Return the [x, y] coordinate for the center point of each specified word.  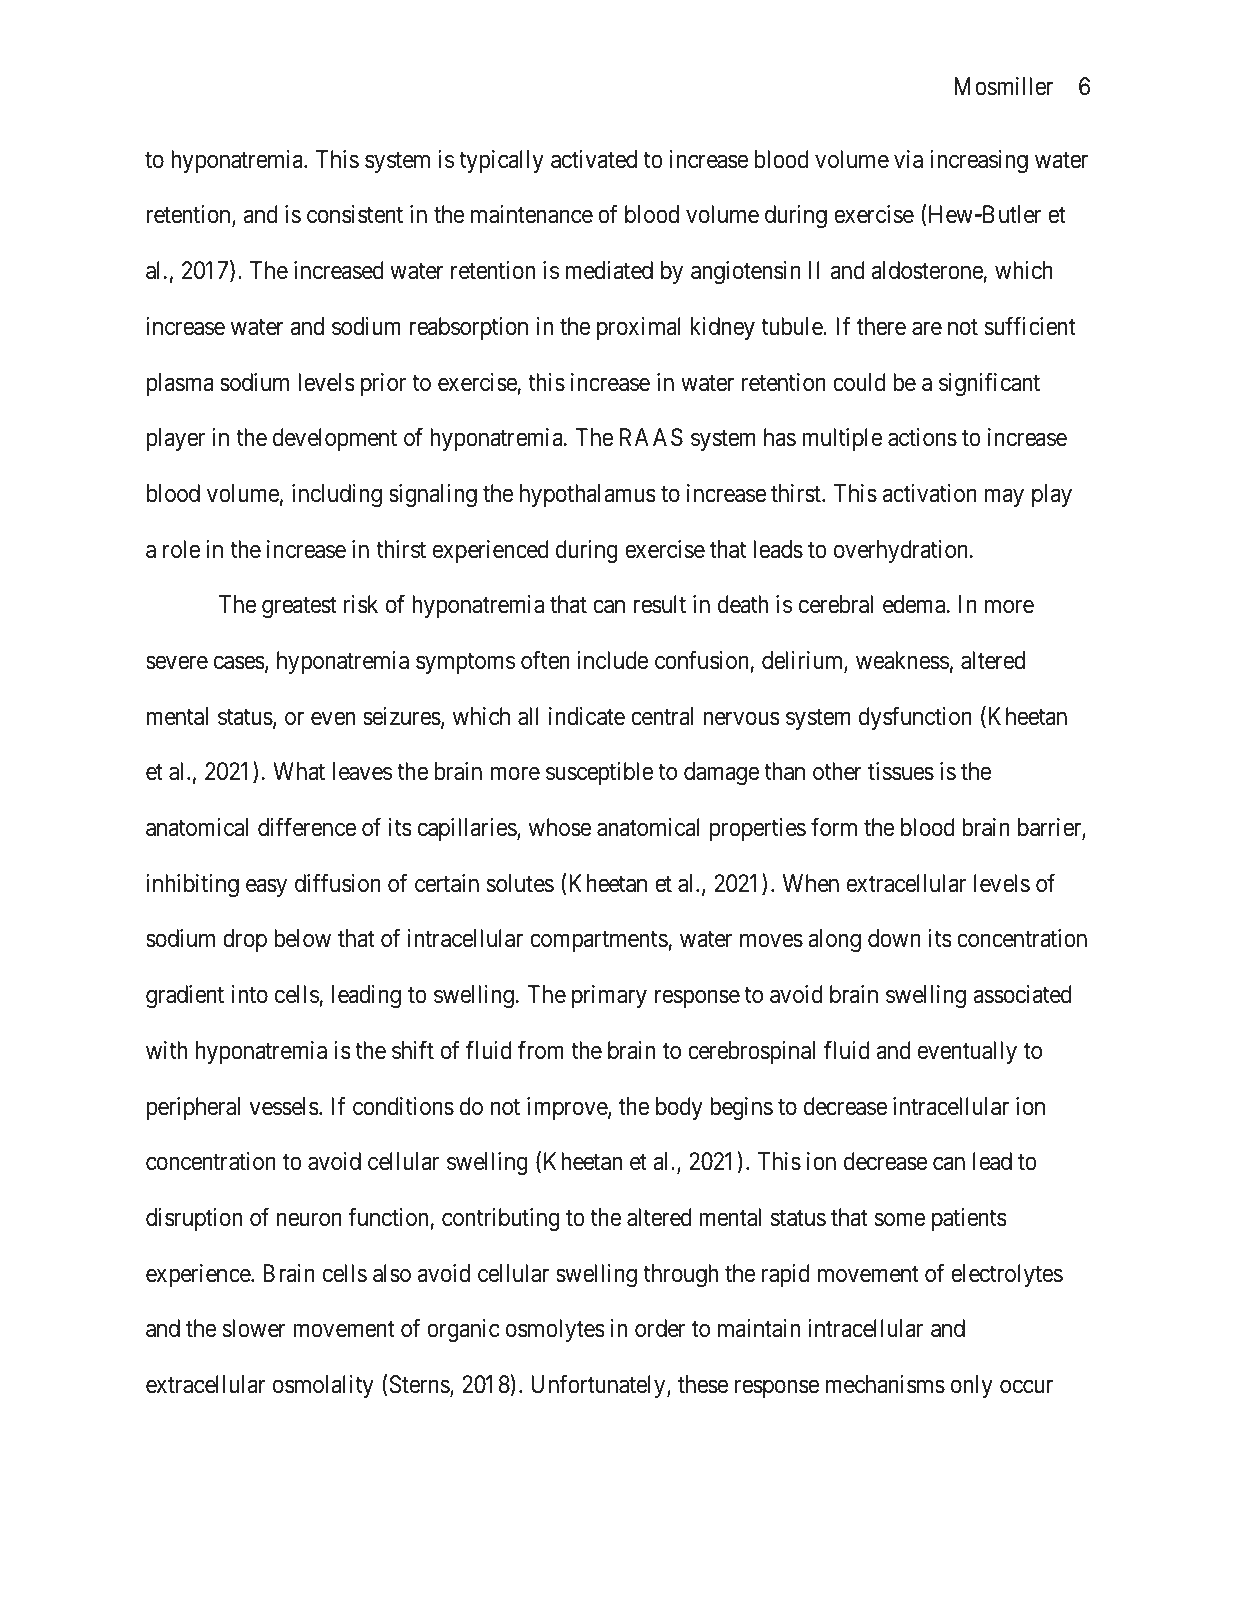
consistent [355, 214]
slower [254, 1328]
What [299, 771]
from [541, 1050]
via [908, 159]
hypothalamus [588, 495]
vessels [284, 1106]
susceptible [599, 773]
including [337, 496]
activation [930, 493]
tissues [901, 771]
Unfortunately [599, 1386]
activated [594, 159]
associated [1023, 994]
